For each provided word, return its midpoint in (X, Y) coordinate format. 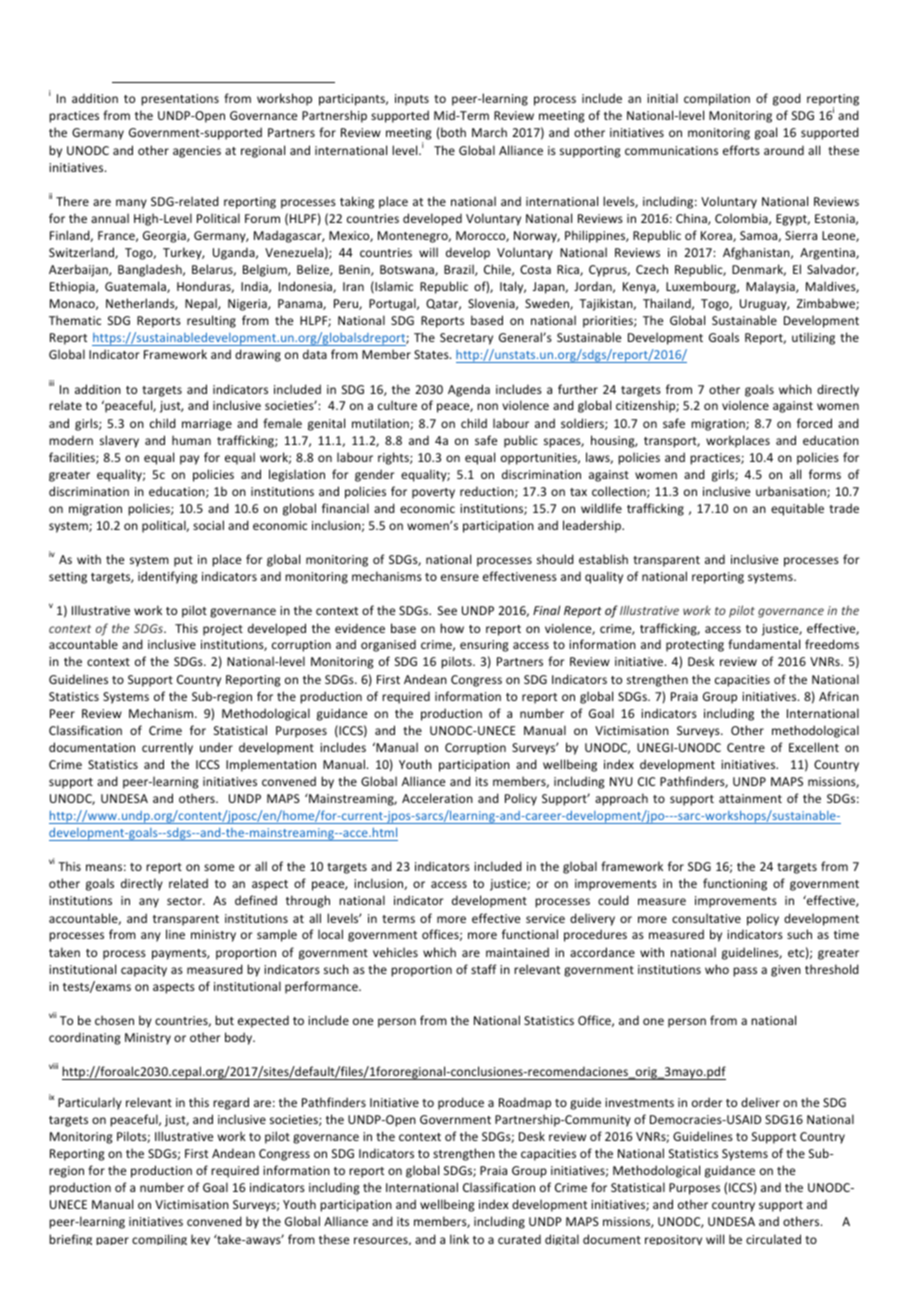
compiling (159, 1239)
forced (814, 423)
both (453, 132)
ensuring (484, 646)
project (223, 630)
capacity (144, 971)
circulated (773, 1239)
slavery (119, 441)
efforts (741, 150)
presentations (180, 100)
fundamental (764, 644)
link (459, 1239)
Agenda (469, 390)
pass (745, 972)
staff (484, 969)
